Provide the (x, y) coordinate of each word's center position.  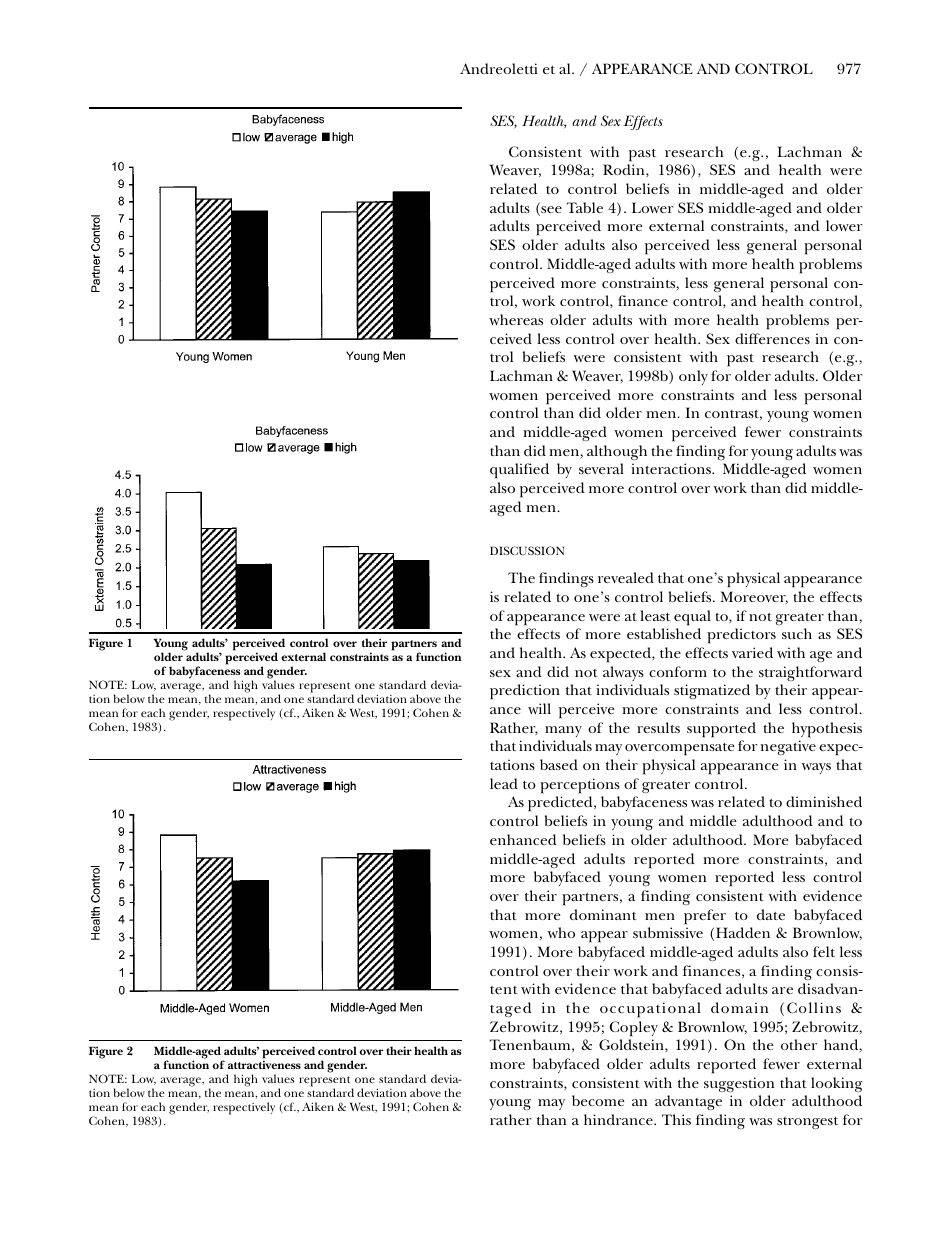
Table (585, 207)
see (550, 211)
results (658, 727)
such (797, 633)
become (598, 1100)
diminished (824, 801)
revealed (626, 577)
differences (772, 338)
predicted (561, 804)
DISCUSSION (527, 550)
